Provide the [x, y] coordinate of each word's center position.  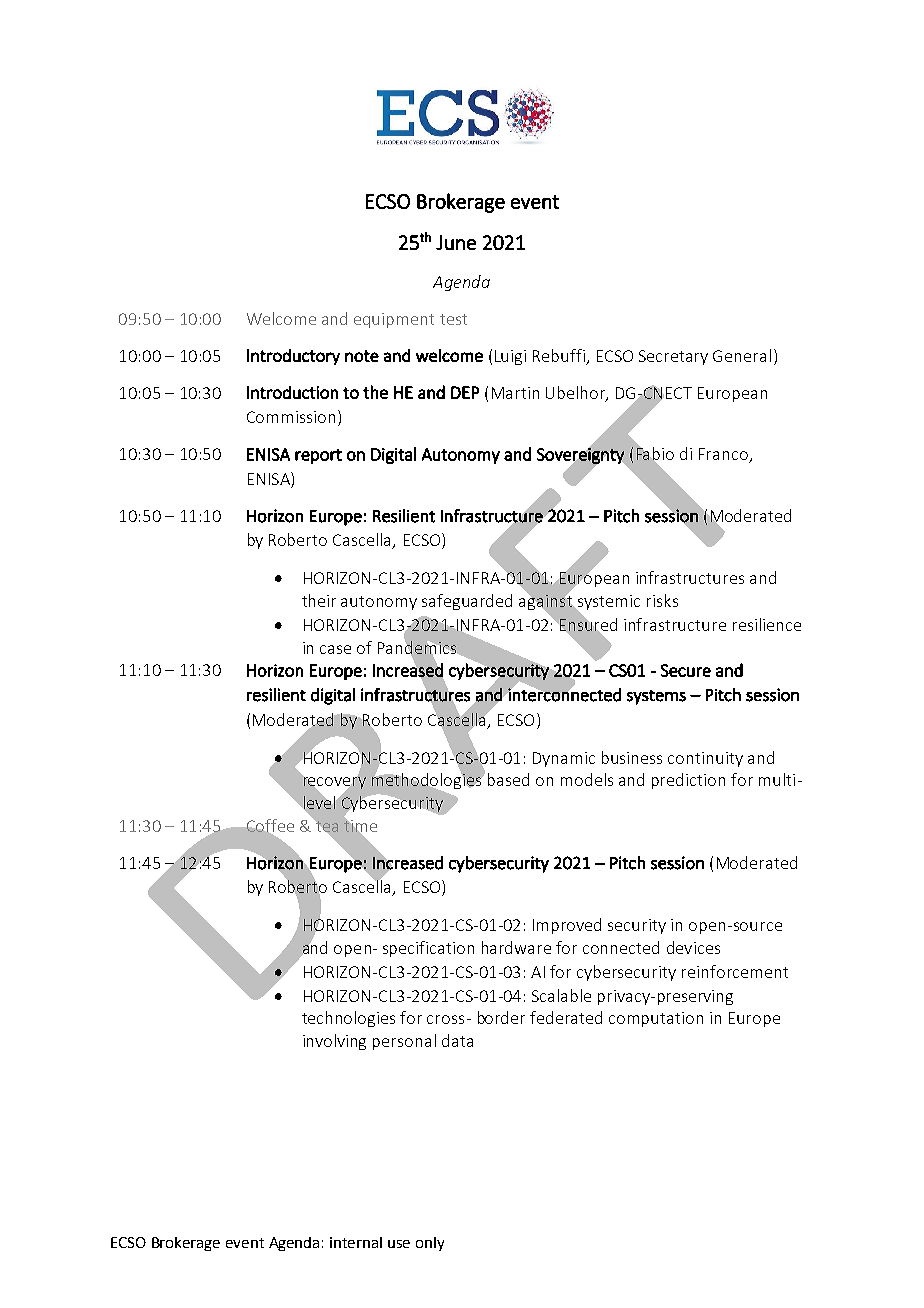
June [456, 242]
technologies [348, 1019]
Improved [567, 926]
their [319, 600]
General [742, 355]
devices [693, 947]
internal [356, 1242]
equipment [394, 320]
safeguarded [467, 602]
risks [662, 600]
